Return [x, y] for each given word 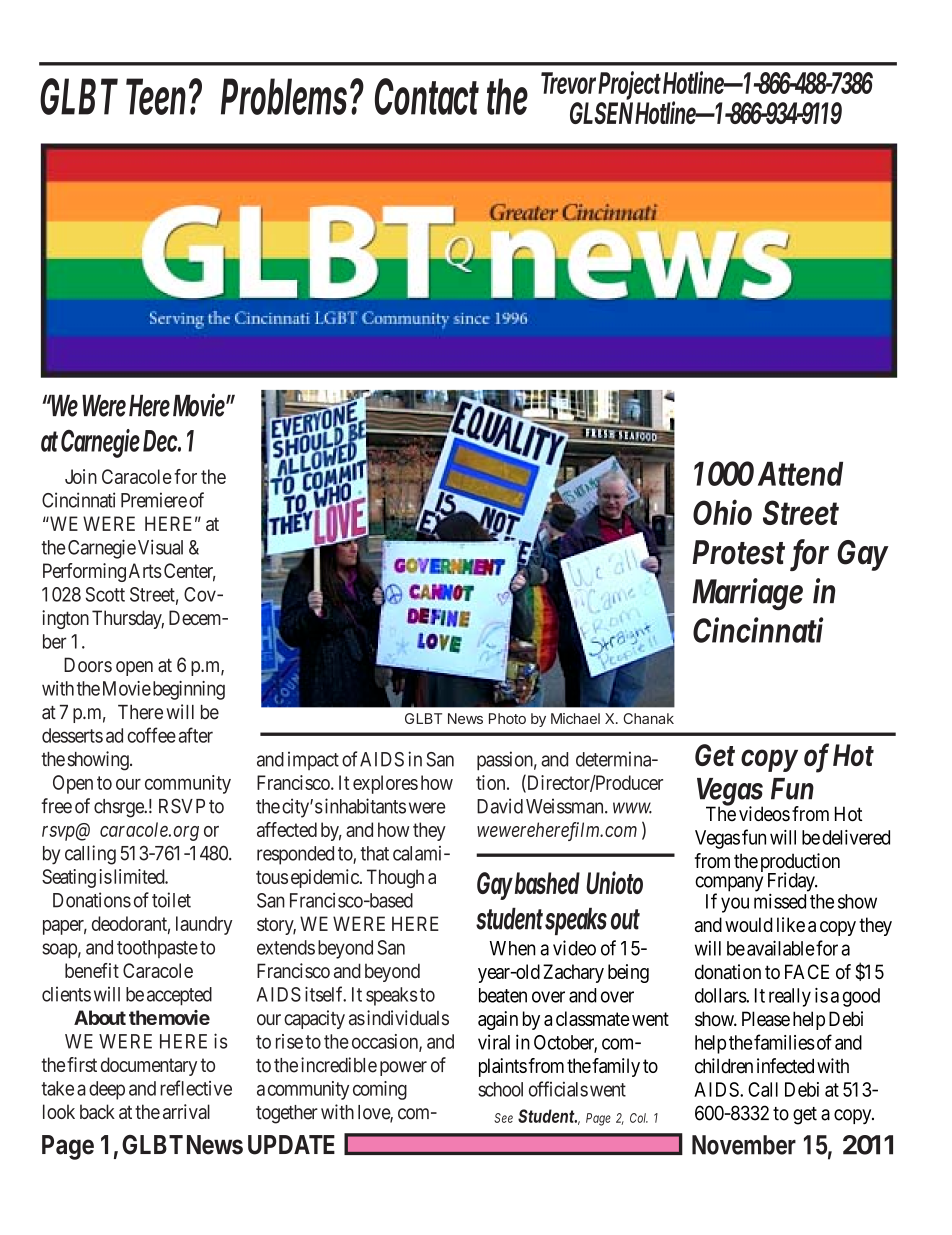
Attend [800, 474]
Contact [427, 96]
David [500, 806]
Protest [738, 552]
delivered [856, 837]
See [503, 1118]
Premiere [154, 500]
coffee [151, 735]
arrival [186, 1111]
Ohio [722, 512]
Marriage [747, 594]
